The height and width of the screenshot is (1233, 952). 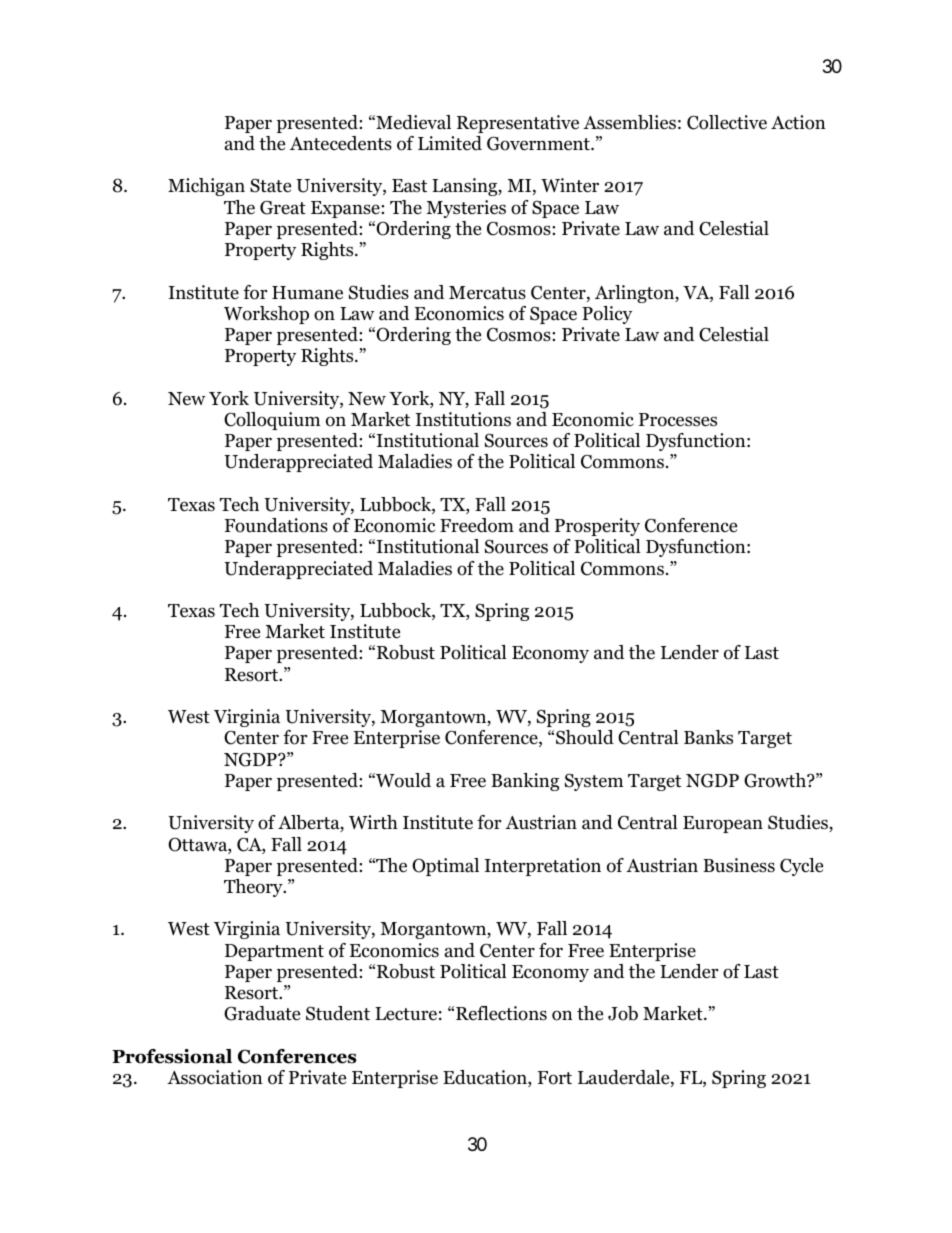 I want to click on Collective, so click(x=727, y=122).
